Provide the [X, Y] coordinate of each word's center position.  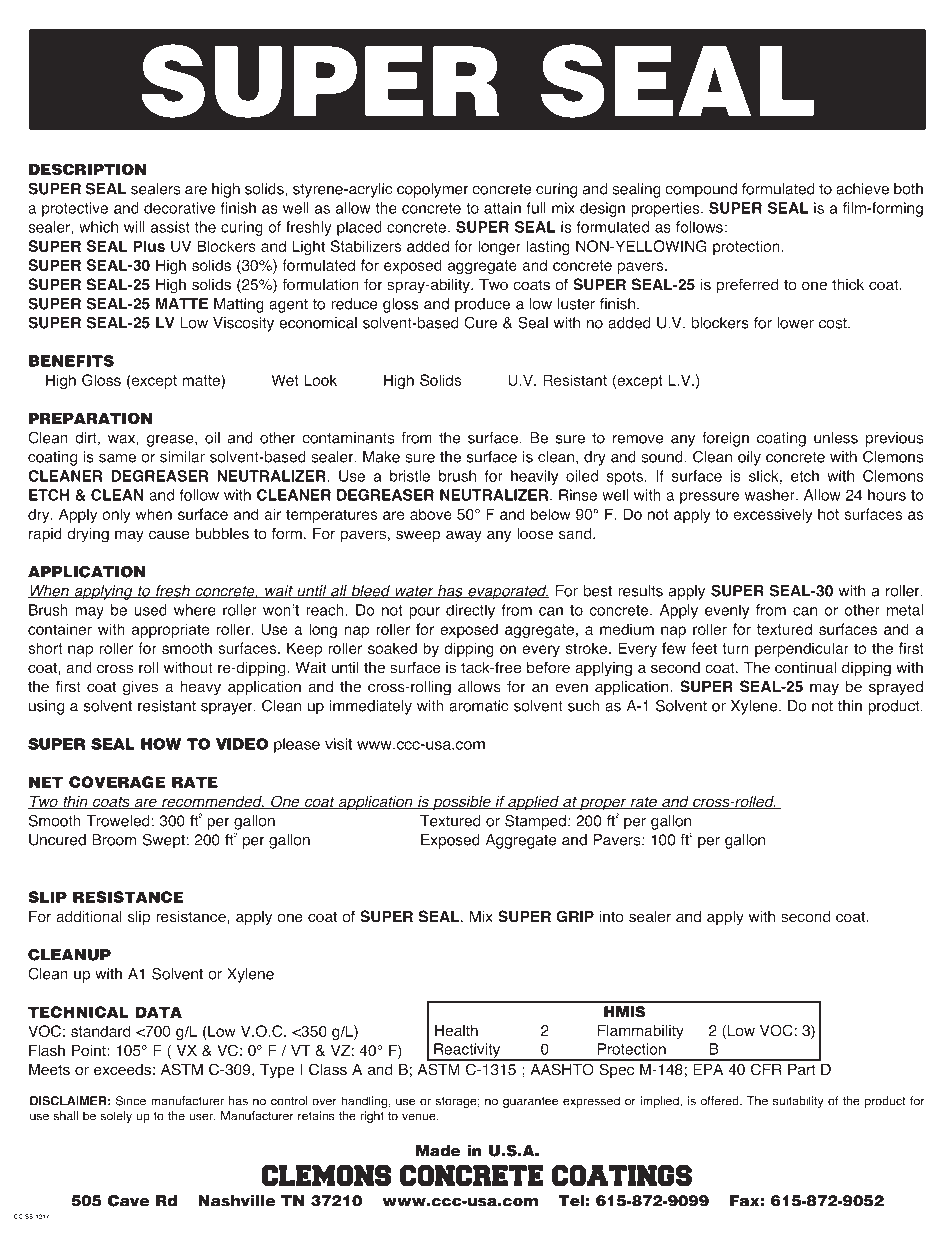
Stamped [535, 822]
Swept [164, 841]
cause [169, 535]
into [612, 917]
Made [438, 1151]
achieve [862, 189]
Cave [128, 1200]
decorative [179, 208]
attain [502, 208]
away [464, 536]
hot [828, 514]
